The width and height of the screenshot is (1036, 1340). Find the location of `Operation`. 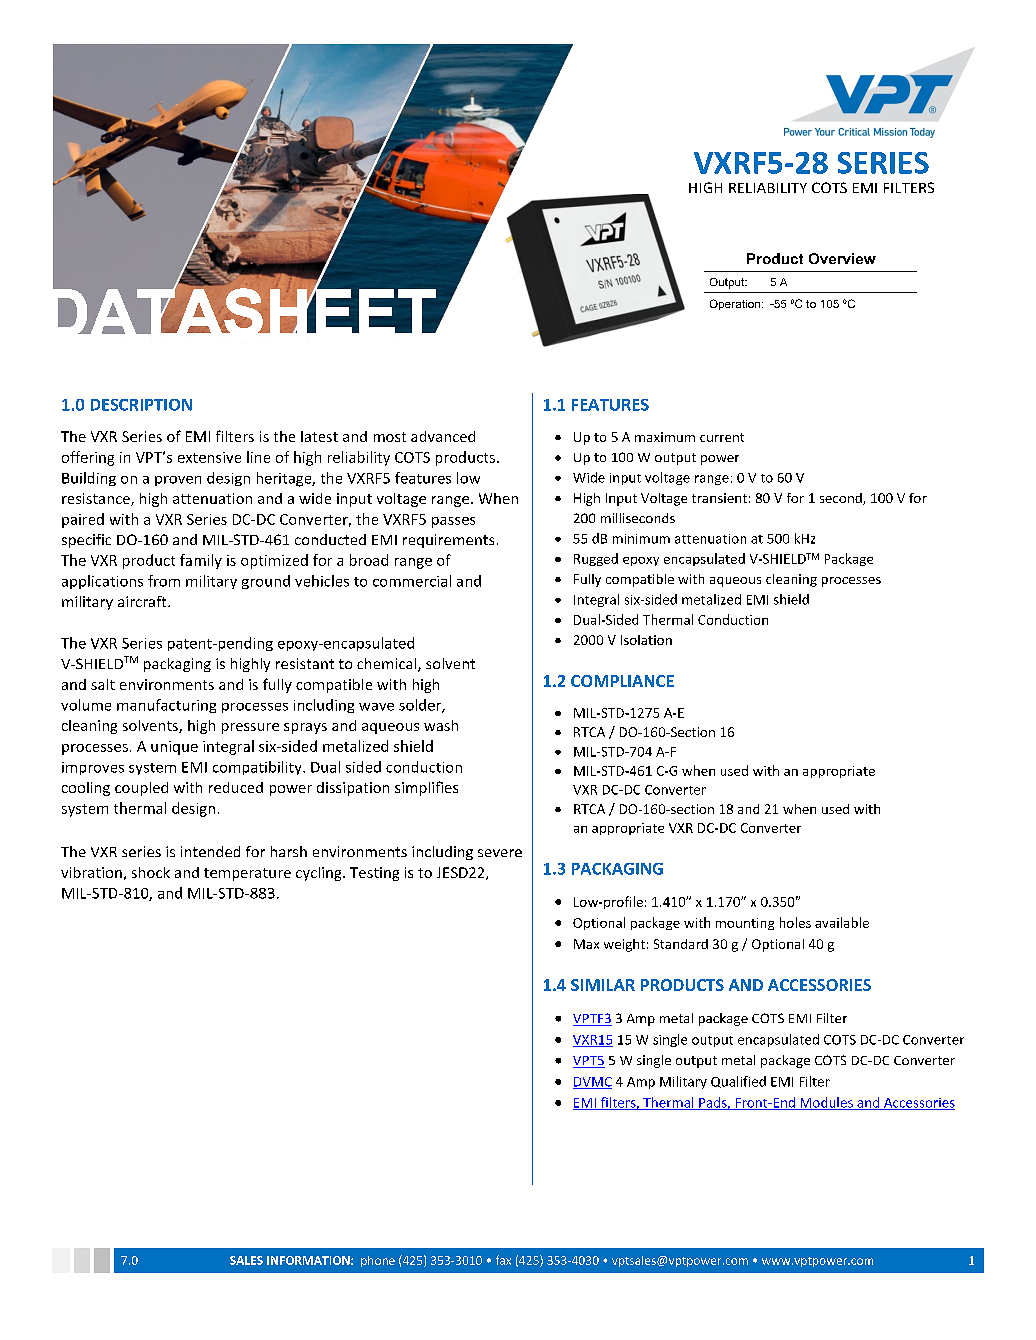

Operation is located at coordinates (735, 304).
